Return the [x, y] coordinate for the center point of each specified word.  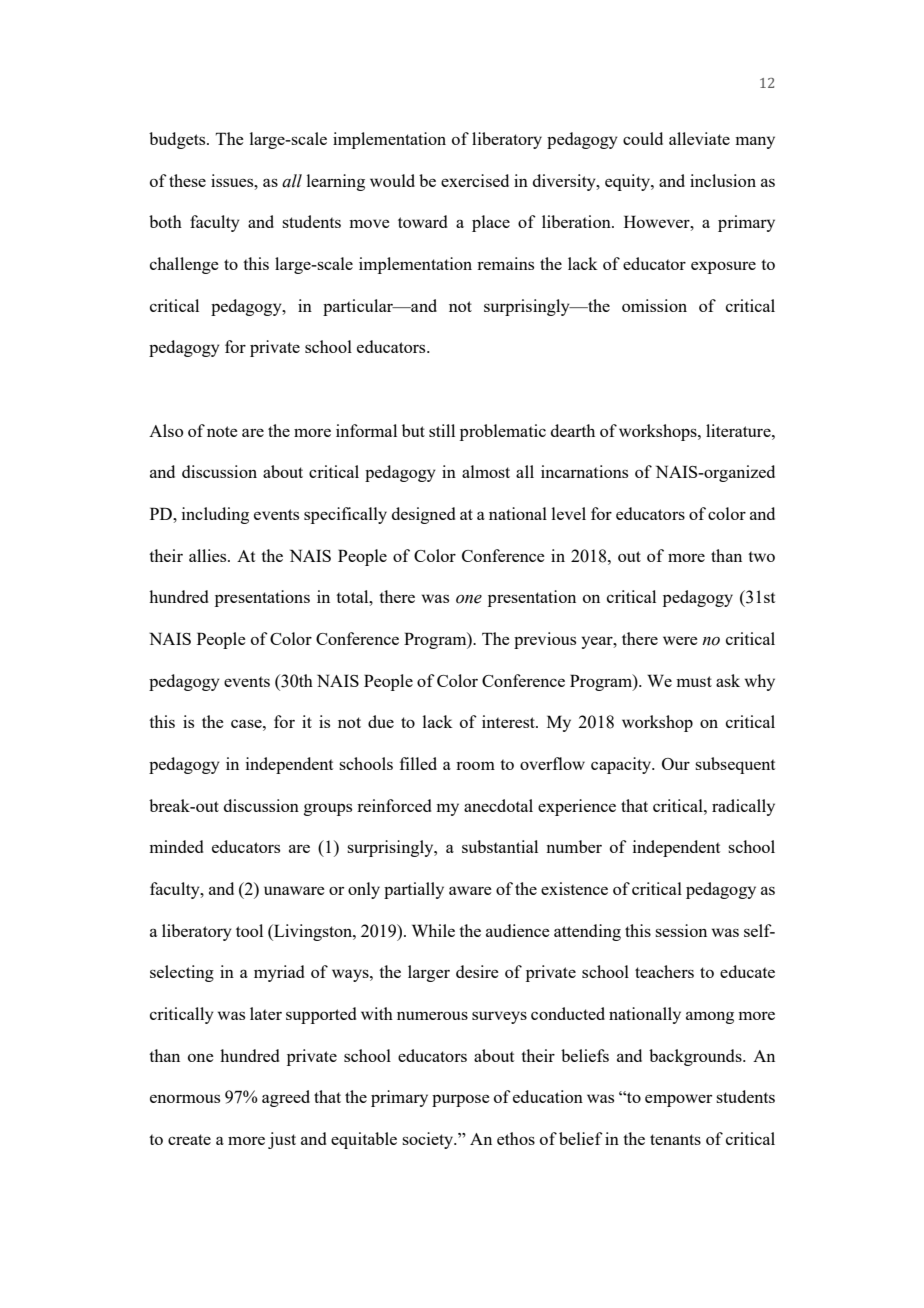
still [442, 430]
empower [678, 1100]
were [680, 640]
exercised [475, 180]
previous [545, 640]
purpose [461, 1100]
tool [249, 930]
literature [739, 430]
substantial [500, 846]
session [681, 930]
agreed [286, 1098]
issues [233, 180]
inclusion [723, 180]
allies [209, 555]
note [222, 431]
